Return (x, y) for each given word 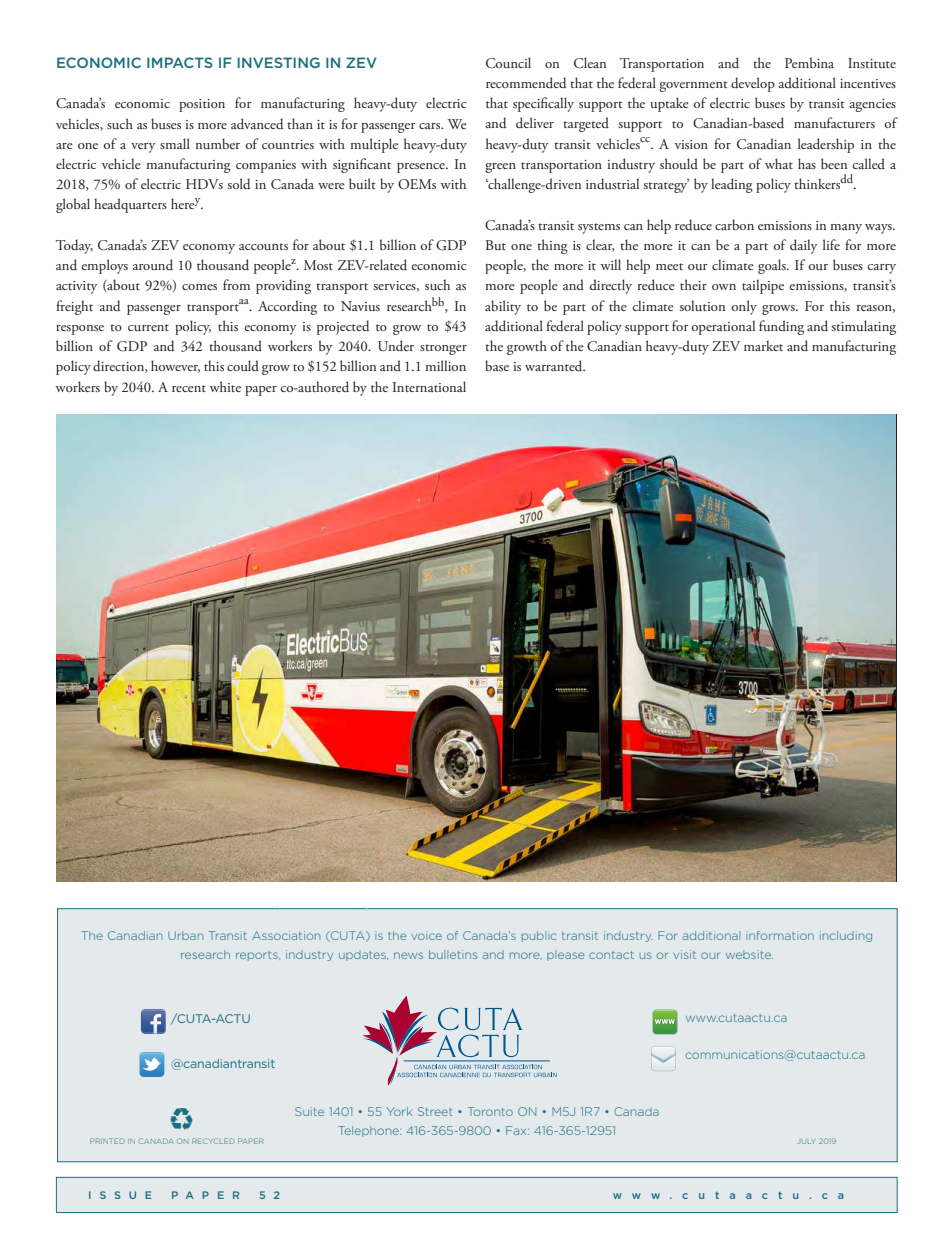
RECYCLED (213, 1141)
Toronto (490, 1111)
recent (189, 388)
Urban (185, 935)
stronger (443, 349)
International (429, 386)
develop (753, 84)
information (780, 935)
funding (781, 327)
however (175, 366)
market (763, 345)
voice (426, 935)
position (202, 105)
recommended (526, 82)
